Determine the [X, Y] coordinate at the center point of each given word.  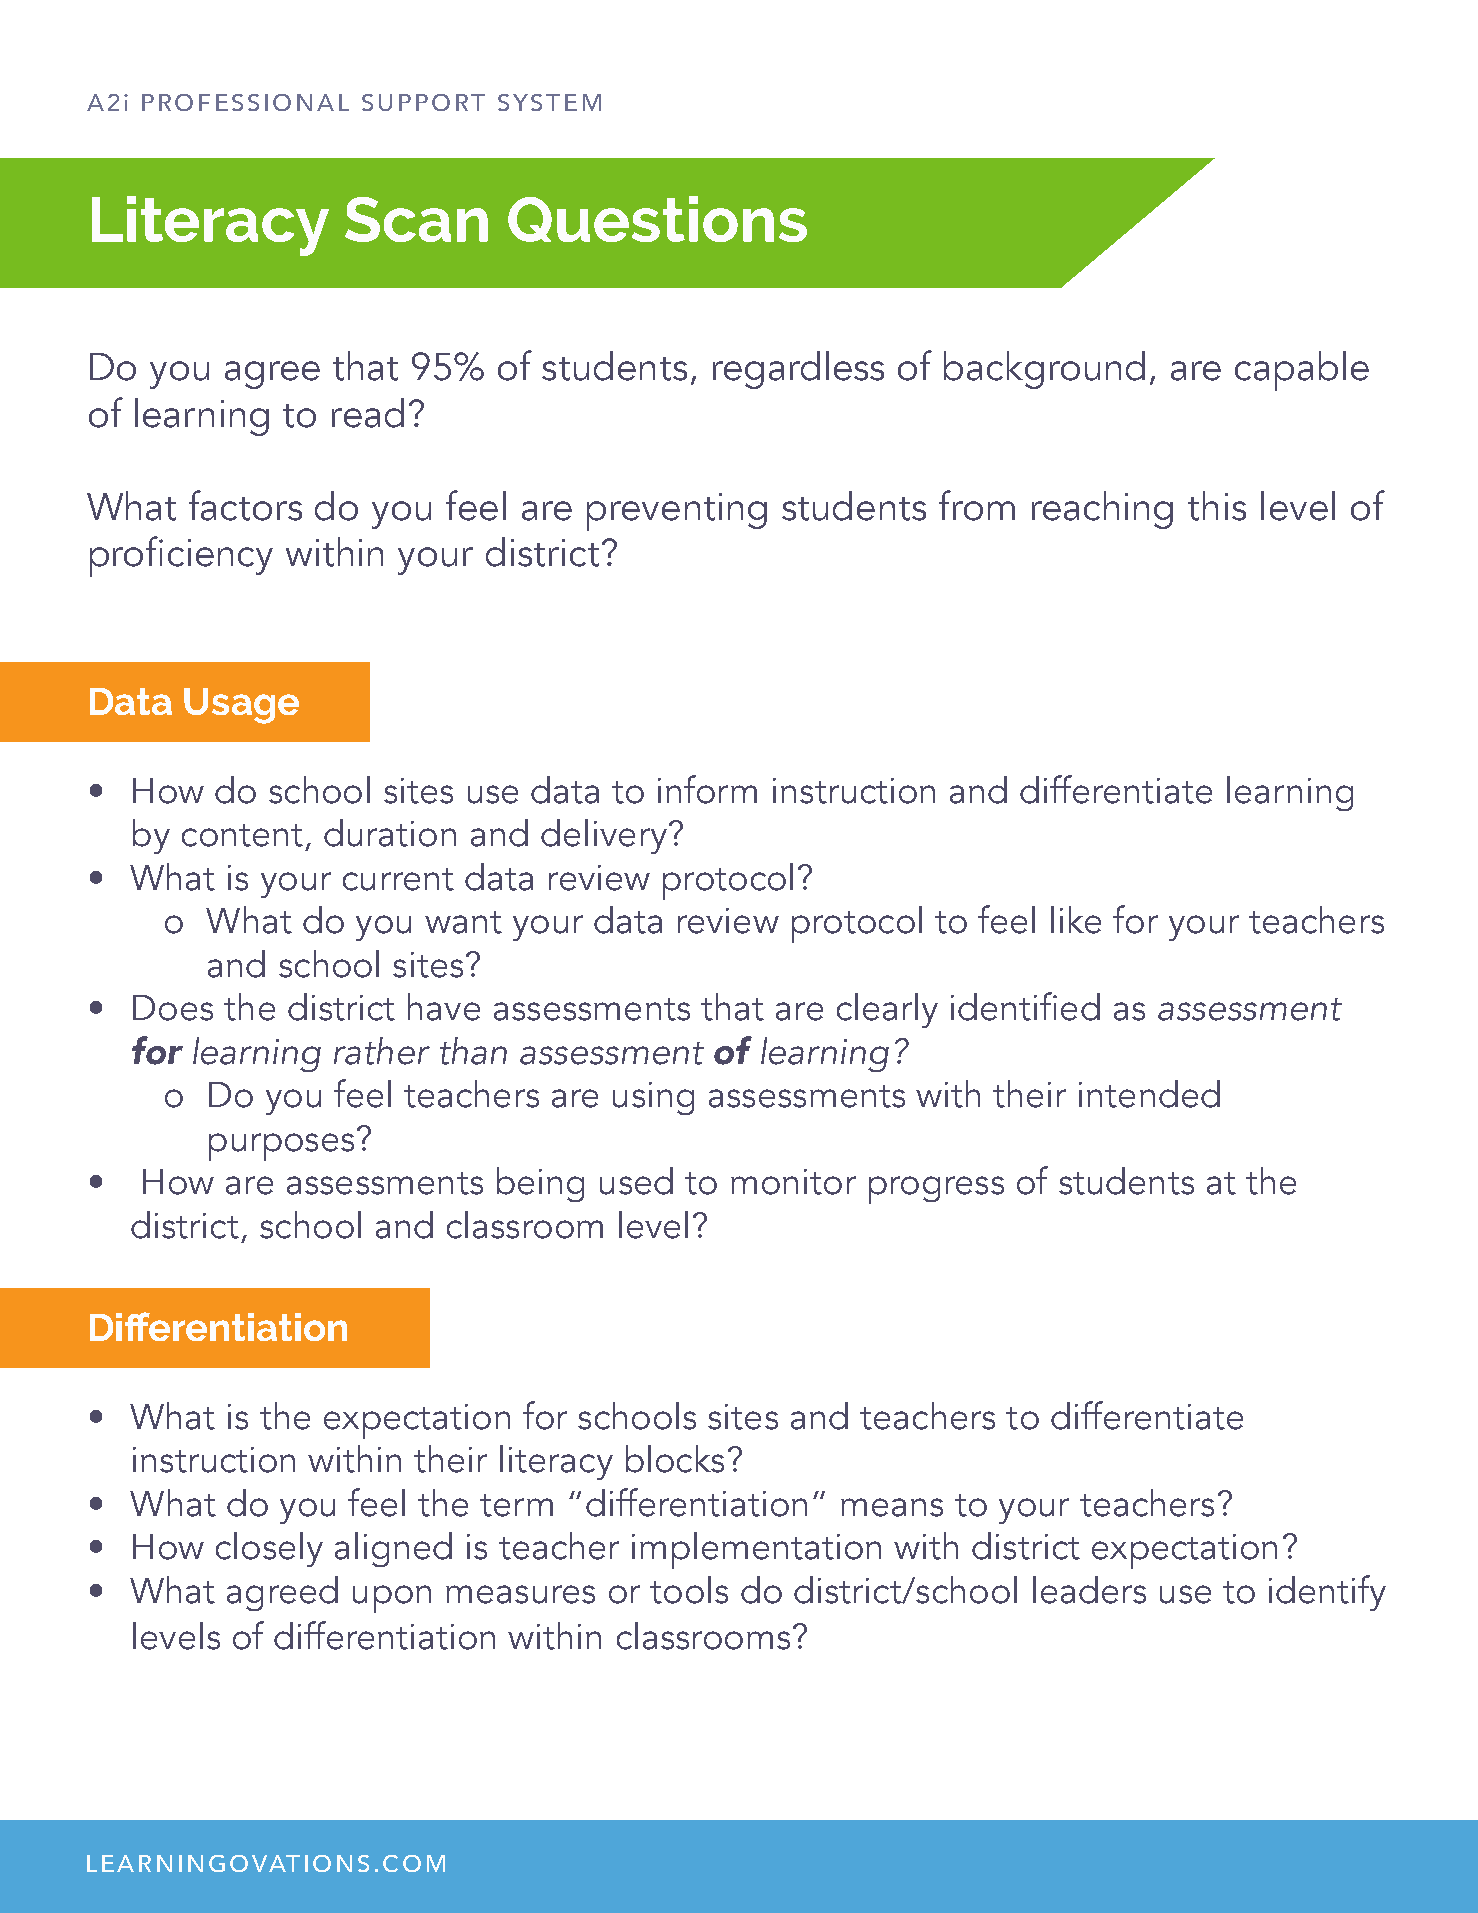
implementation [756, 1550]
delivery [604, 836]
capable [1302, 371]
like [1076, 920]
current [398, 879]
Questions [657, 219]
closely [269, 1549]
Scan [416, 219]
